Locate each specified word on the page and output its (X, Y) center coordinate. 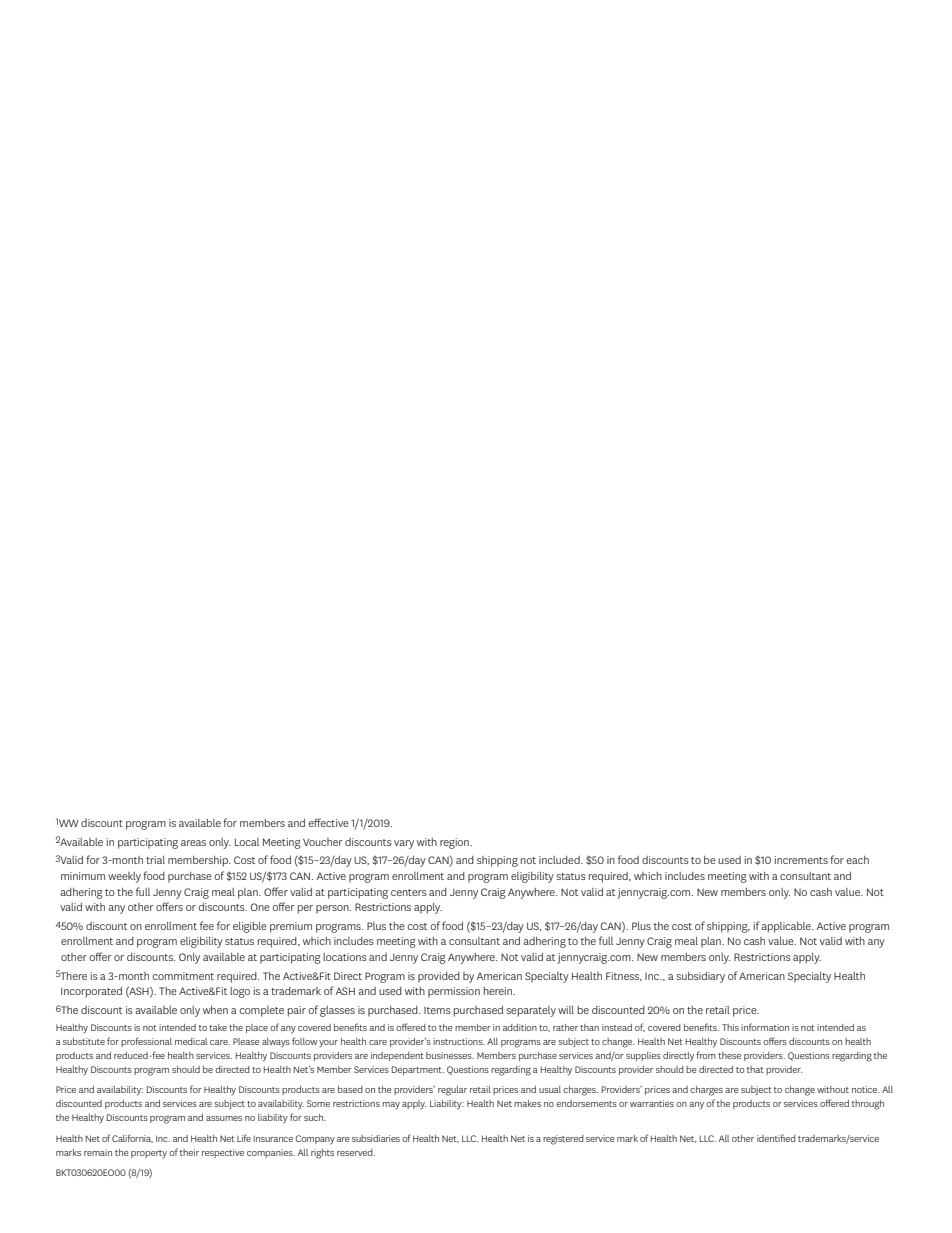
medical (191, 1041)
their (189, 1152)
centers (409, 892)
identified (776, 1138)
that (755, 1069)
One (260, 907)
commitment (183, 976)
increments (801, 860)
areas (193, 843)
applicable (787, 927)
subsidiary (701, 977)
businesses (450, 1055)
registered (563, 1140)
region (455, 843)
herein (499, 991)
